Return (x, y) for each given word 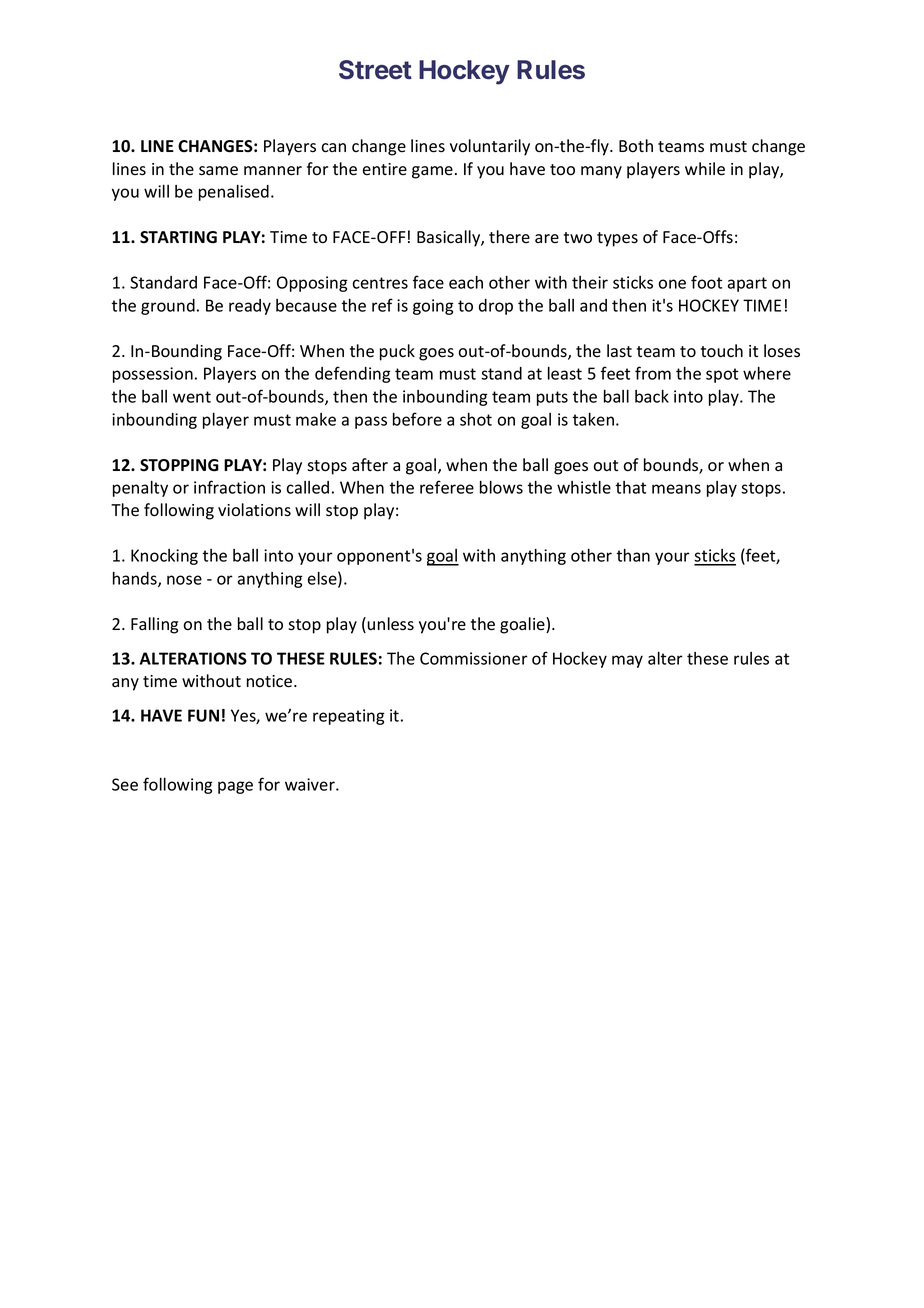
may (627, 661)
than (633, 555)
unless (390, 624)
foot (706, 282)
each (466, 282)
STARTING (178, 237)
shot (476, 419)
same (218, 171)
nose (184, 580)
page (235, 787)
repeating (349, 717)
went (192, 397)
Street (375, 70)
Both (636, 146)
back (652, 396)
